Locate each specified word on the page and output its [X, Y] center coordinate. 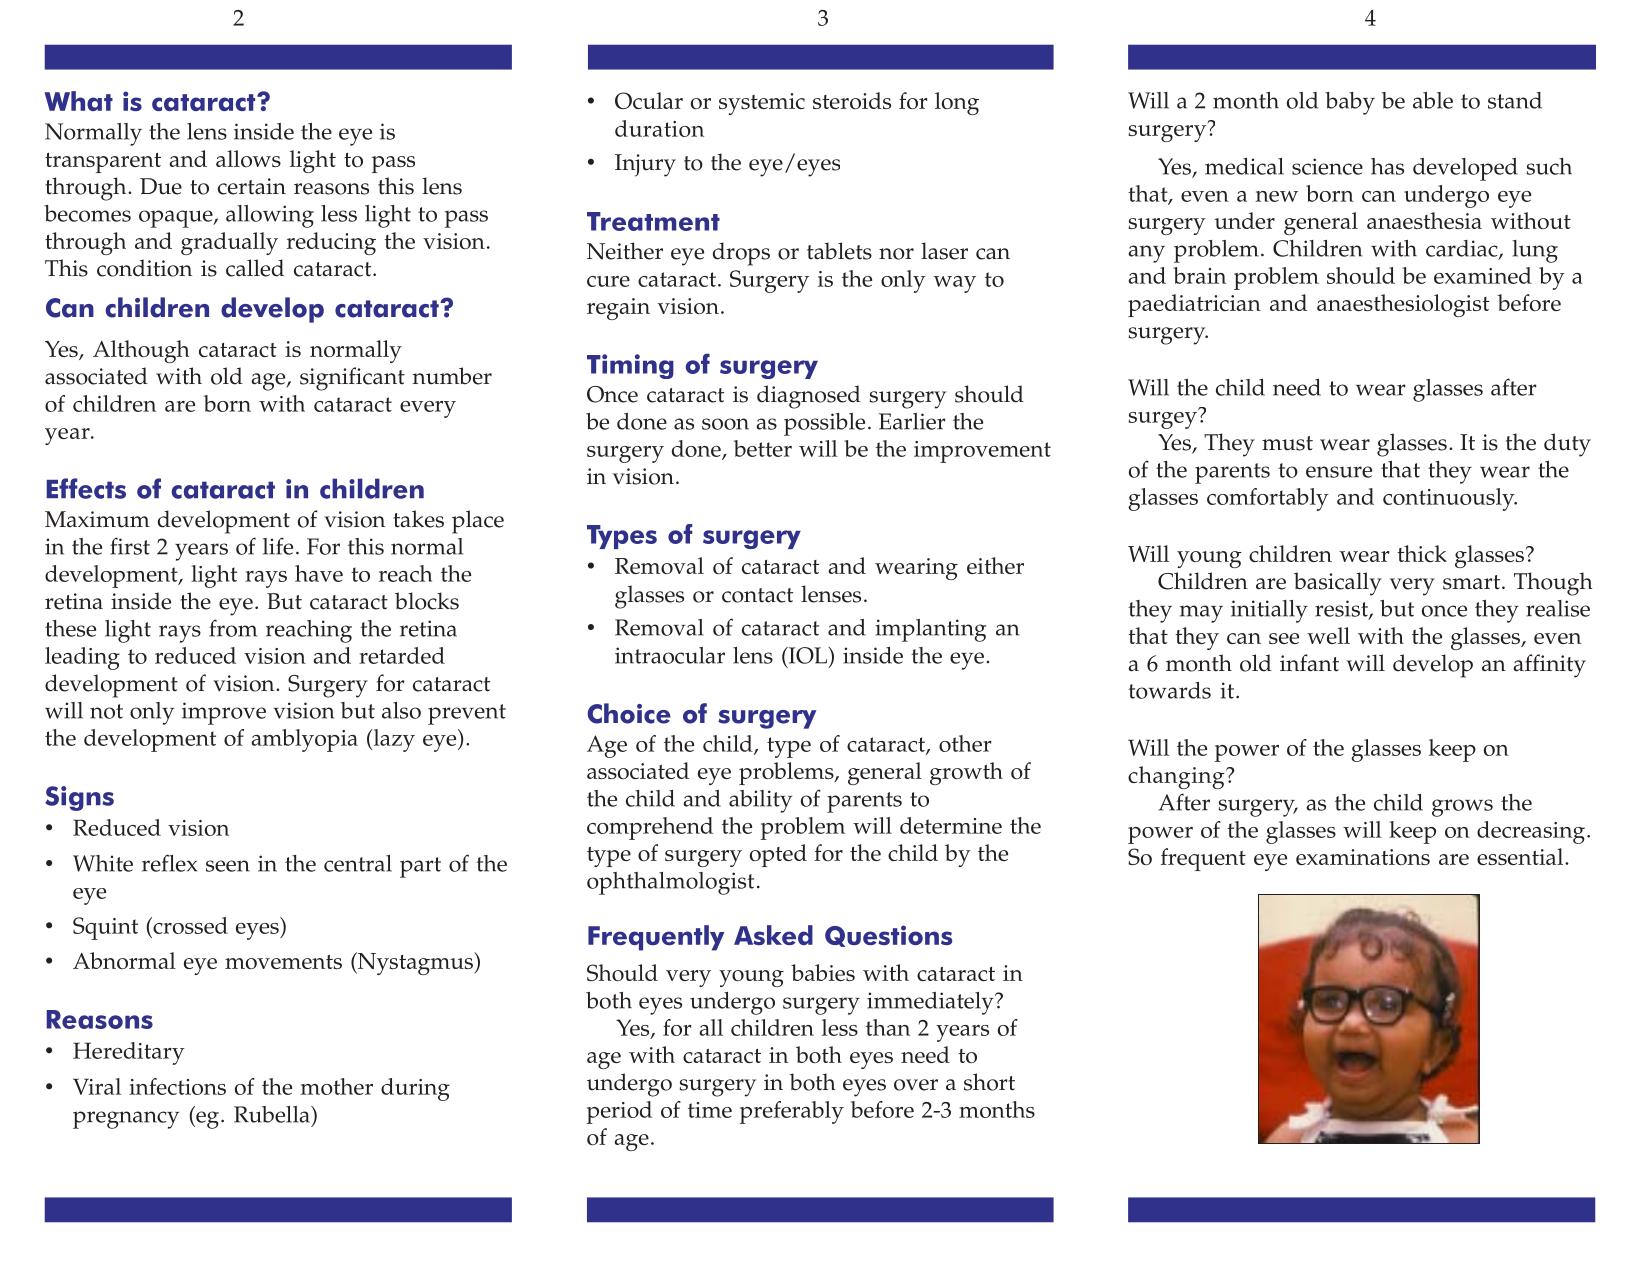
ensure [1339, 472]
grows [1462, 808]
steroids [852, 100]
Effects [86, 488]
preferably [792, 1112]
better [763, 448]
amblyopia [305, 740]
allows [248, 158]
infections [177, 1086]
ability [760, 801]
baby [1350, 103]
